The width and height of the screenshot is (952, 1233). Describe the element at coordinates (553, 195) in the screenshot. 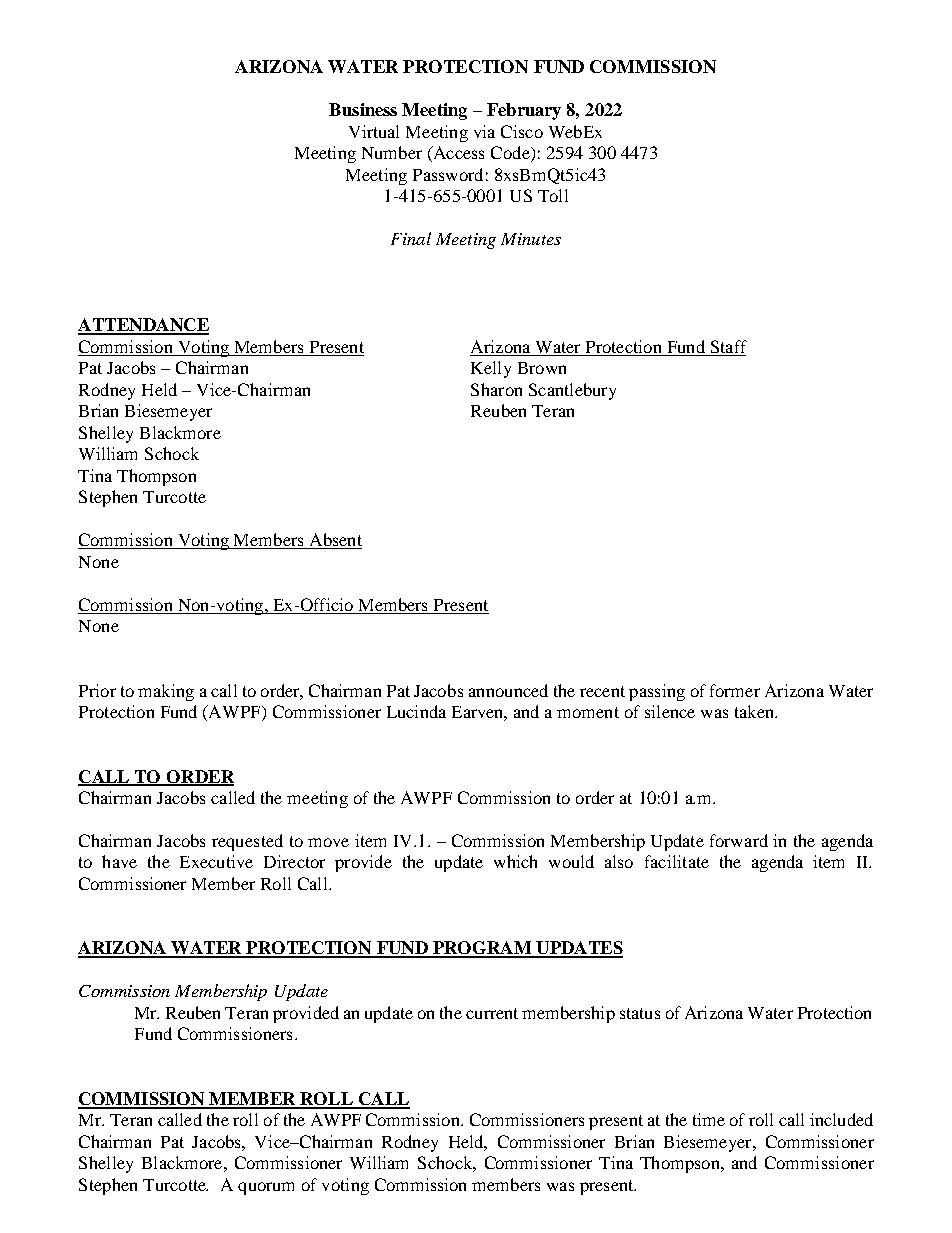

I see `Toll` at that location.
